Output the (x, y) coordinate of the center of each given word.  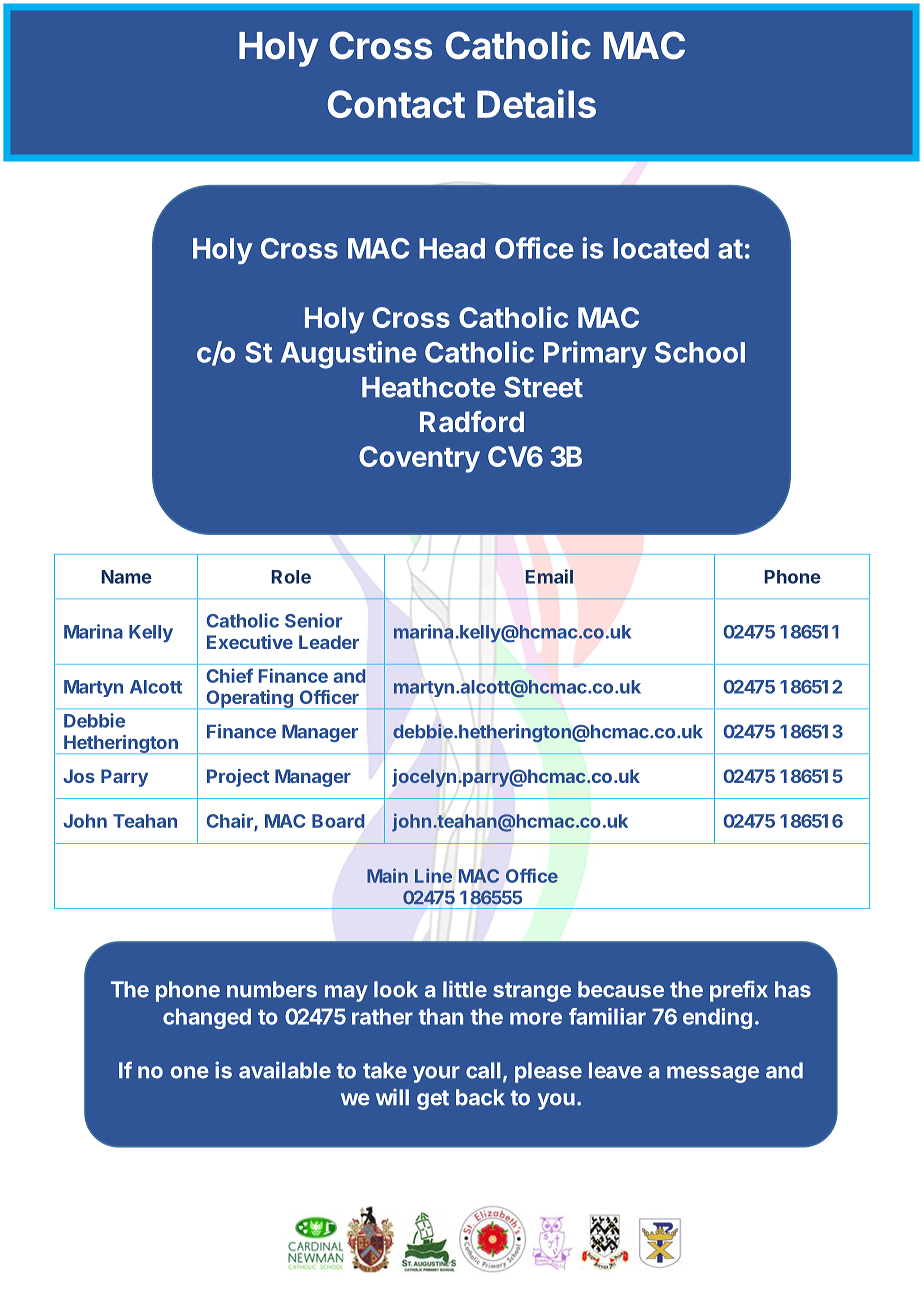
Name (126, 577)
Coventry (419, 459)
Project (238, 778)
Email (549, 576)
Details (536, 103)
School (700, 352)
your (436, 1074)
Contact (396, 104)
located (661, 248)
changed (207, 1018)
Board (338, 821)
